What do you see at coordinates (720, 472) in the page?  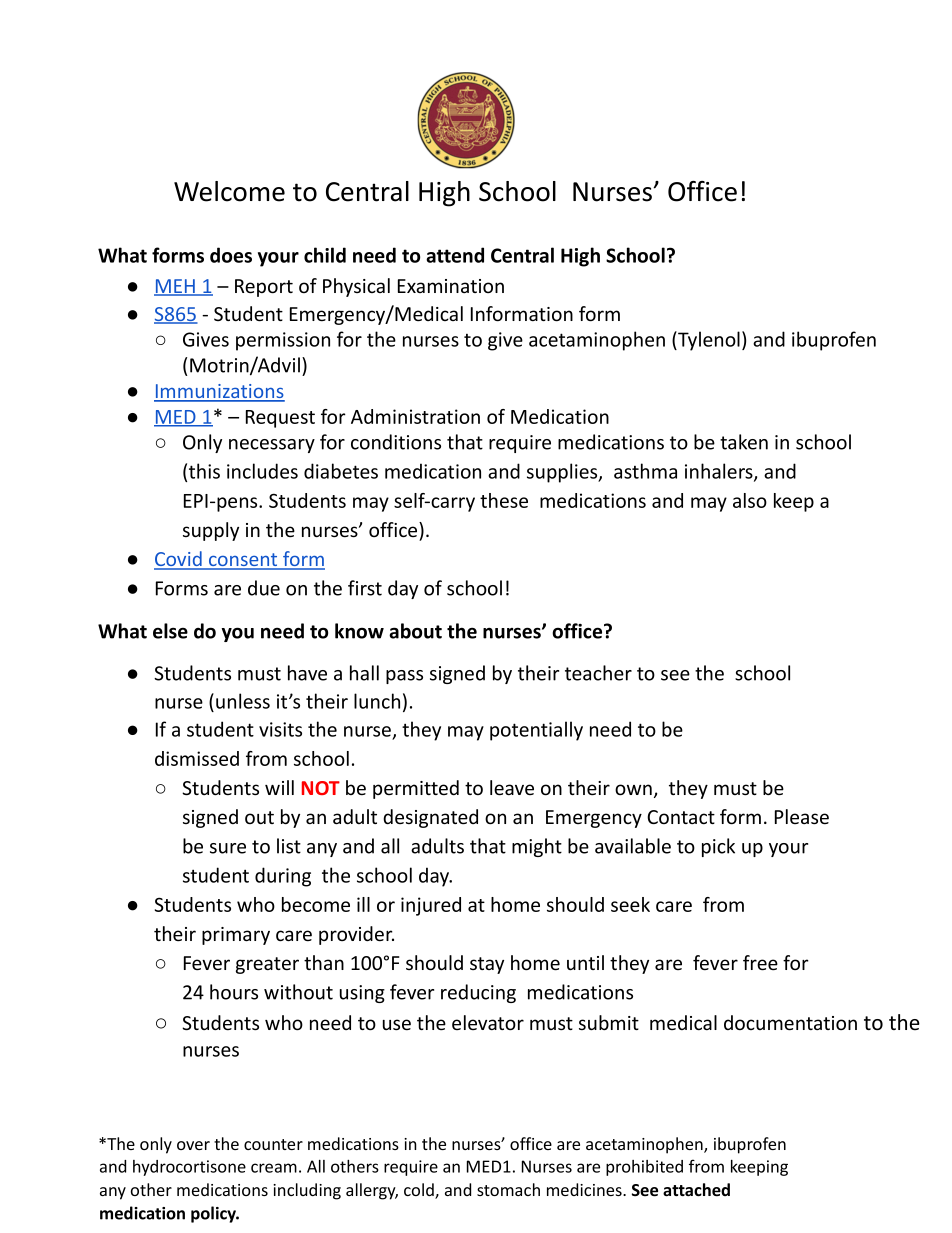 I see `inhalers` at bounding box center [720, 472].
